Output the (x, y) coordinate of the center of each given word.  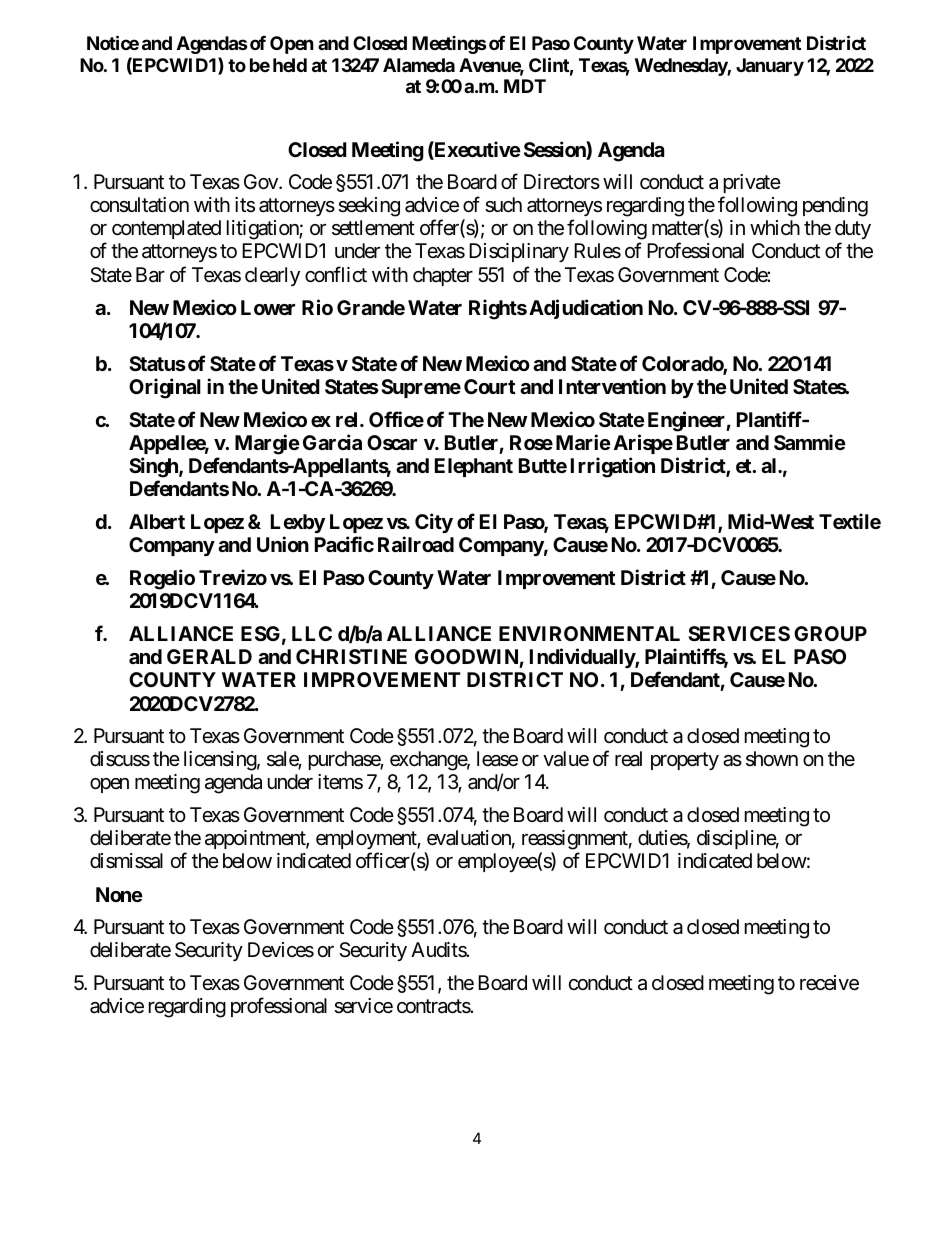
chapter (443, 276)
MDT (525, 86)
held (290, 65)
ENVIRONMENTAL (589, 633)
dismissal (126, 861)
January (770, 67)
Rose (531, 442)
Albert (157, 521)
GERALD (209, 656)
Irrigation (613, 467)
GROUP (830, 633)
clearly (272, 276)
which (775, 227)
